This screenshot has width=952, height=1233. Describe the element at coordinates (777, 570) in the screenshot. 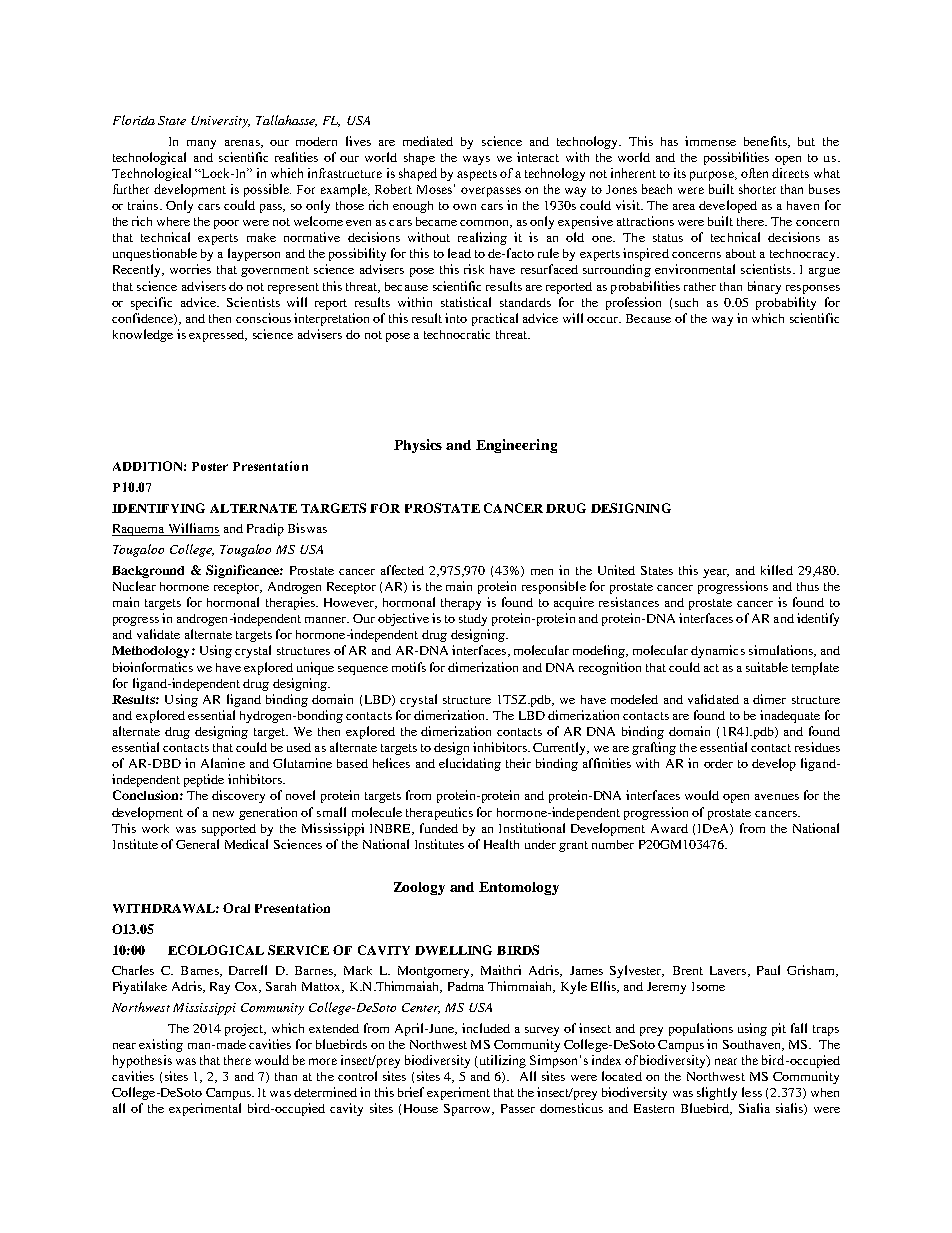

I see `killed` at that location.
